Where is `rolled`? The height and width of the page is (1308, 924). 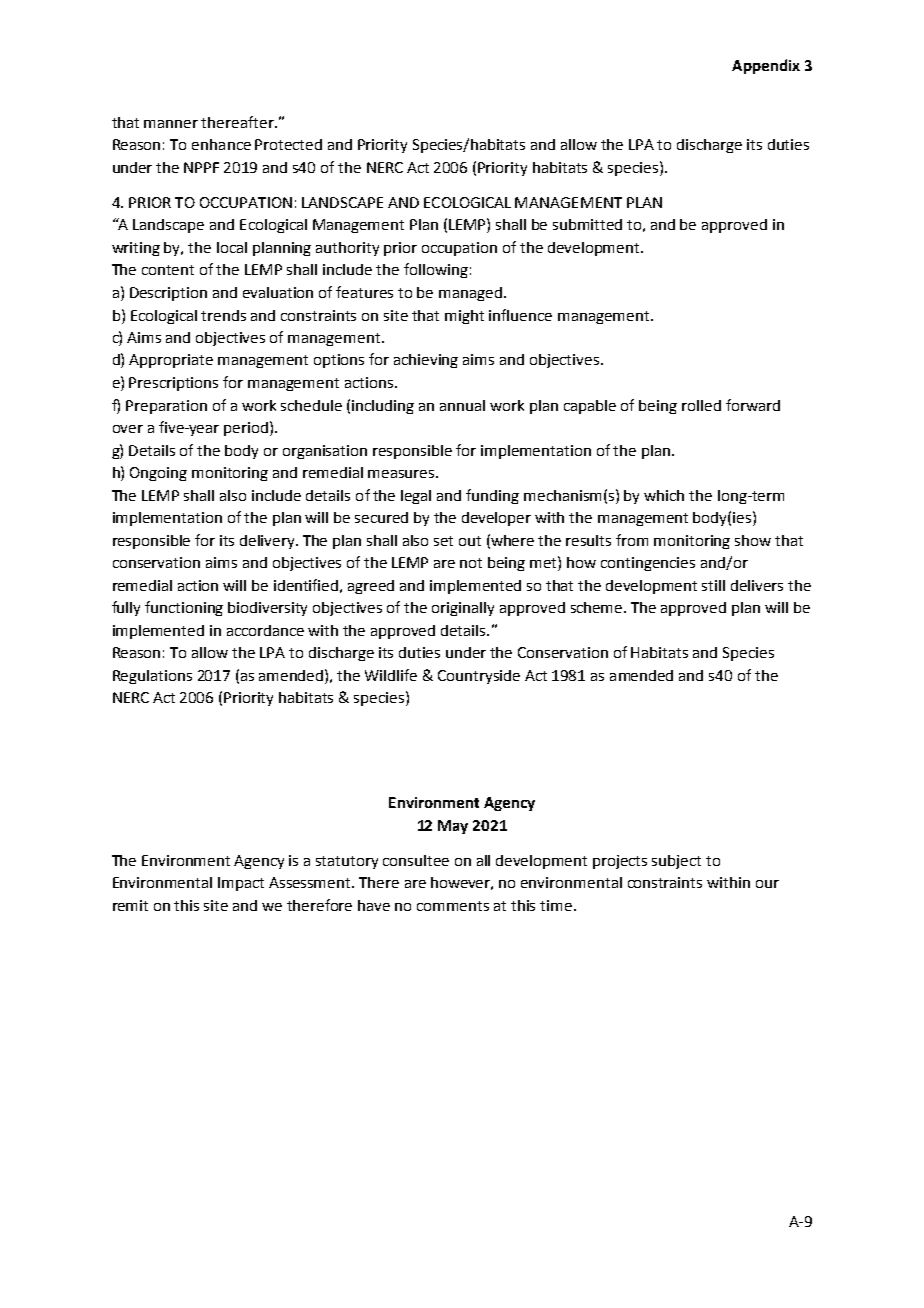 rolled is located at coordinates (701, 405).
